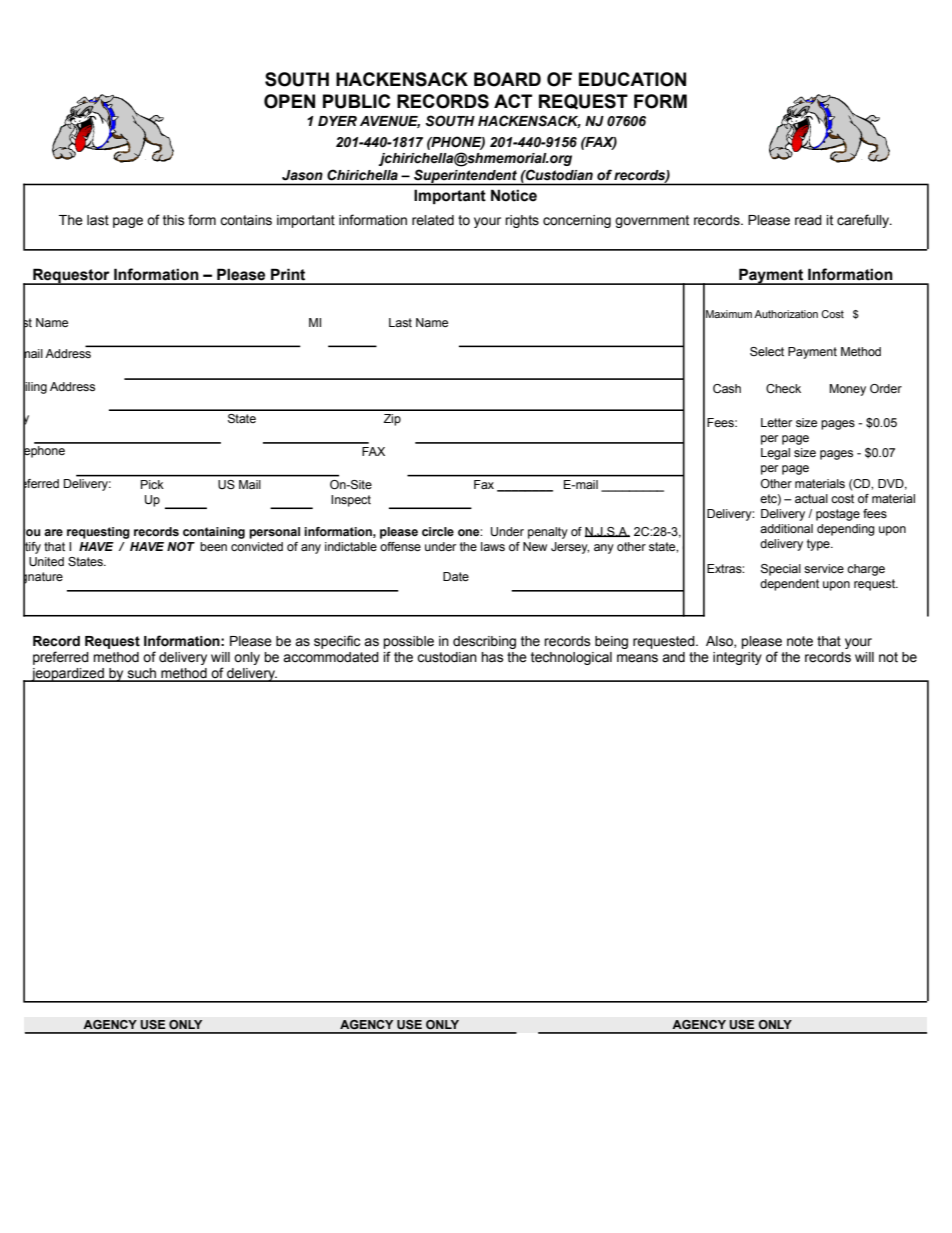 This screenshot has height=1233, width=952. I want to click on OPEN, so click(289, 101).
